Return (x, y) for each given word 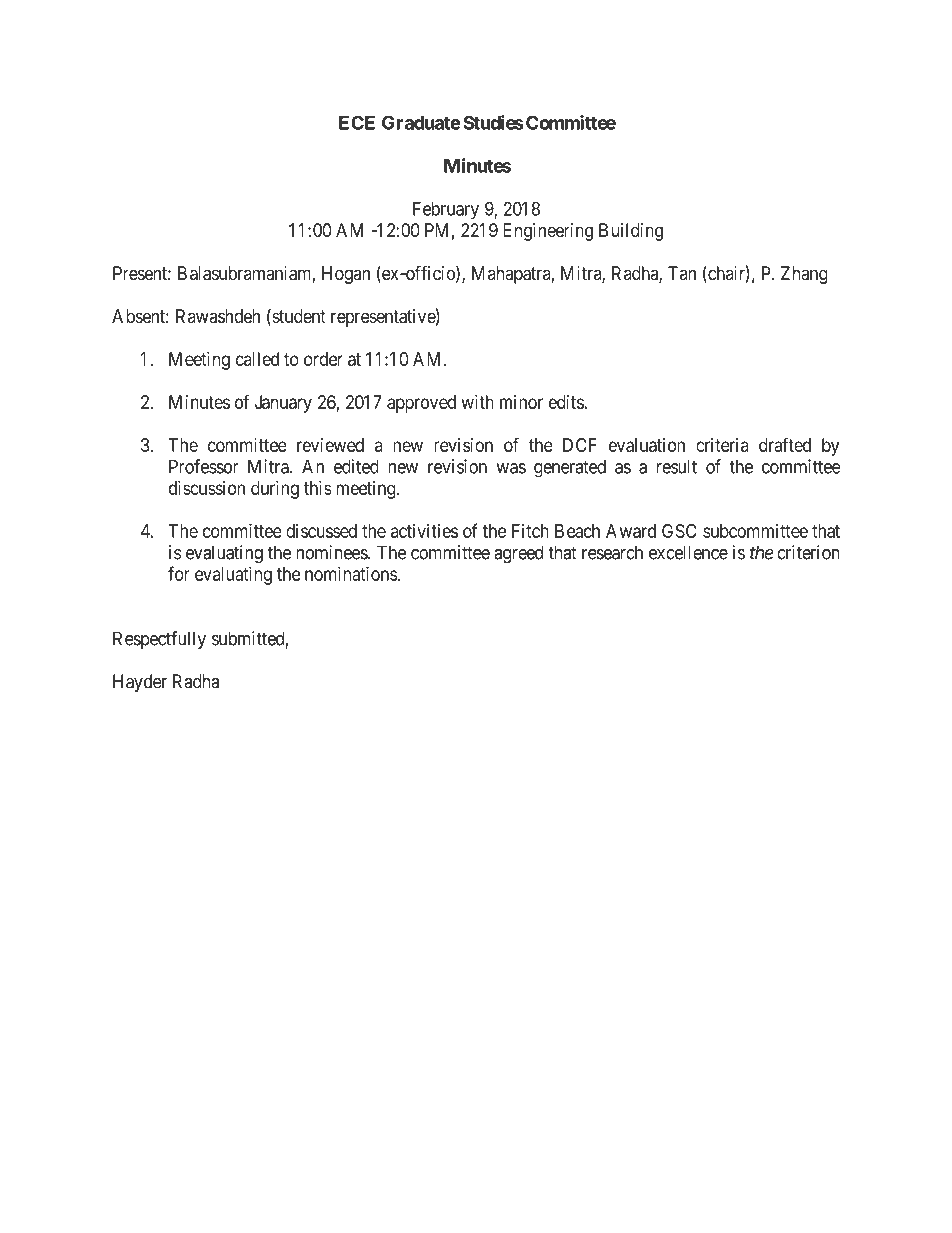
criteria (722, 445)
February (446, 211)
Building (631, 232)
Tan (682, 273)
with (477, 402)
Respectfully (159, 640)
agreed (518, 554)
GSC (679, 531)
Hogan (346, 275)
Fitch (530, 531)
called (257, 359)
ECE (357, 122)
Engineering (548, 232)
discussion (207, 488)
